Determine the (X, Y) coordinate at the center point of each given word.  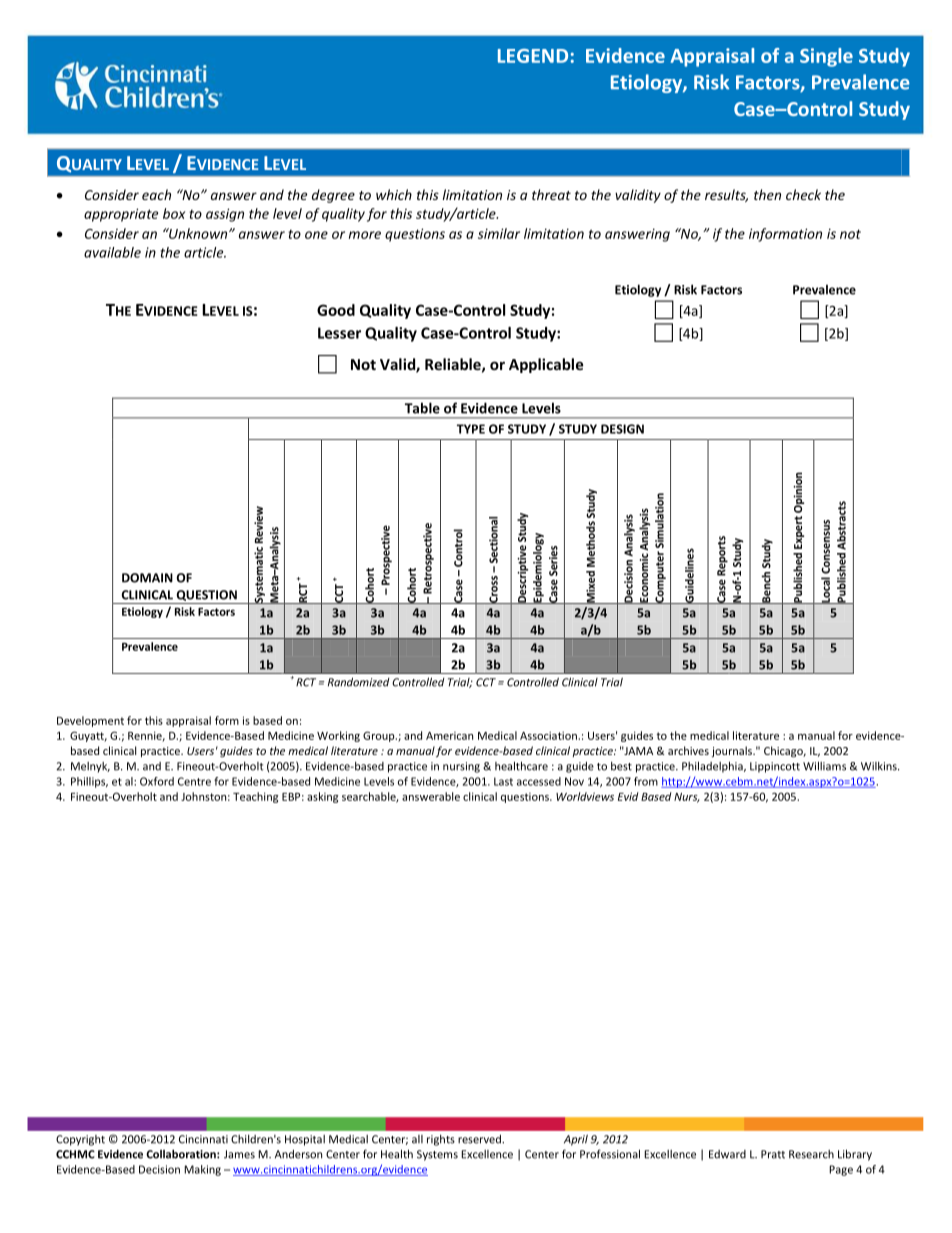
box (174, 213)
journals (733, 752)
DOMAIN (147, 578)
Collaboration (182, 1154)
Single (826, 57)
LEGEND (533, 56)
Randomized (359, 682)
